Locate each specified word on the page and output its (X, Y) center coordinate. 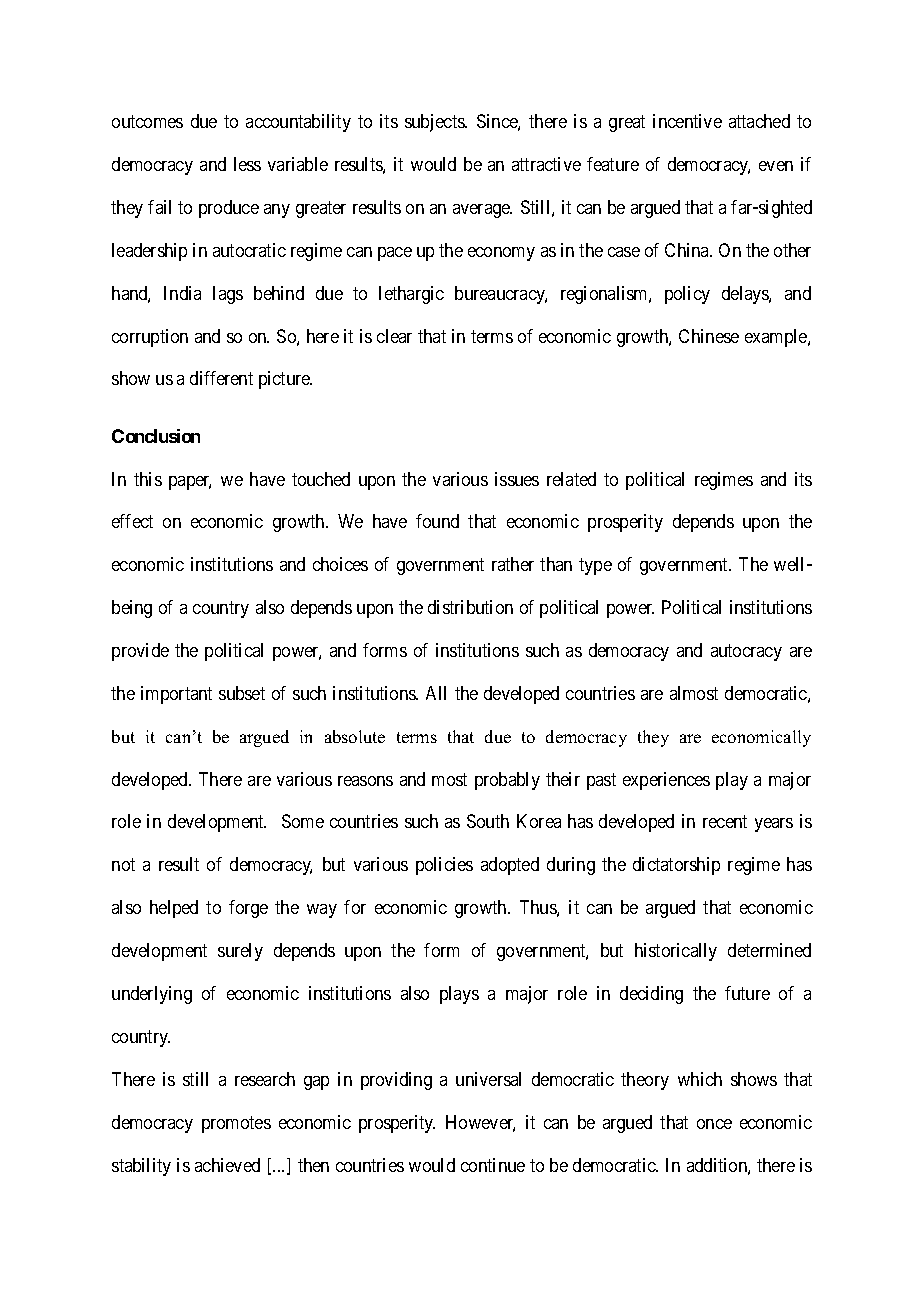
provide (140, 652)
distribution (470, 607)
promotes (236, 1124)
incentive (687, 121)
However (480, 1123)
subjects (435, 123)
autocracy (746, 652)
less (247, 164)
